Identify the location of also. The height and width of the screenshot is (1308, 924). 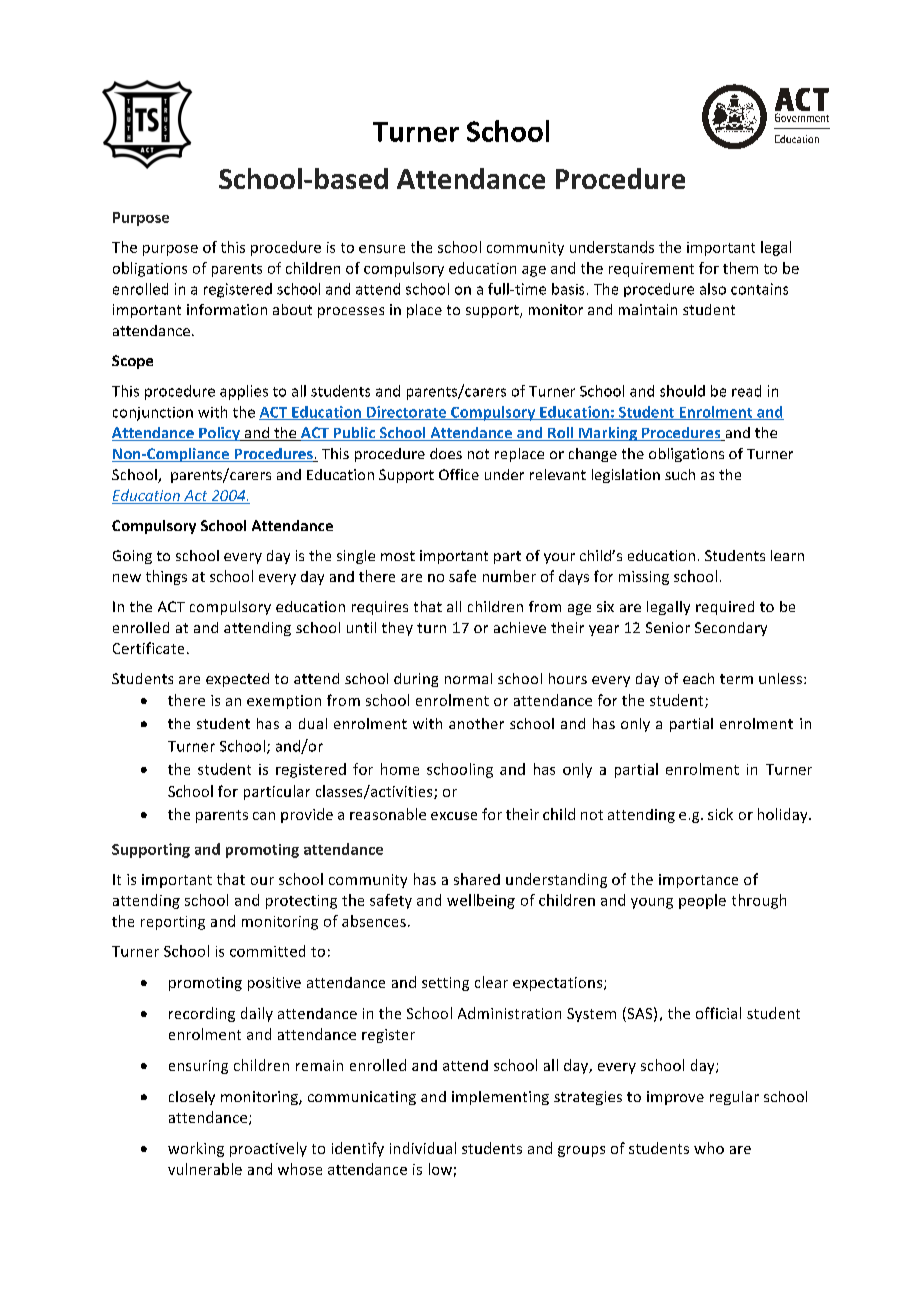
(713, 289).
